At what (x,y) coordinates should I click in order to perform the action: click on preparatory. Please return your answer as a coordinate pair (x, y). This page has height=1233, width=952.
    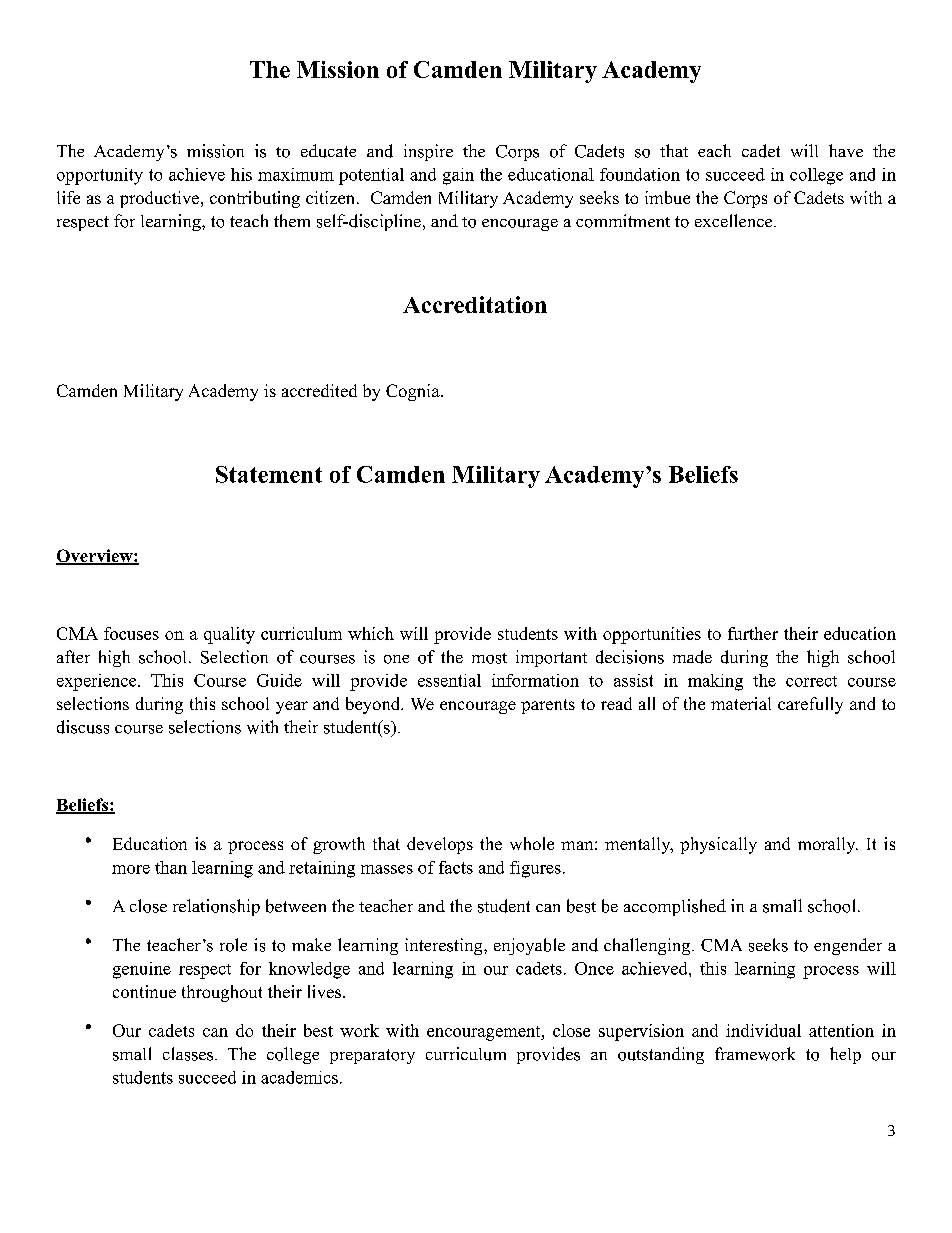
    Looking at the image, I should click on (372, 1056).
